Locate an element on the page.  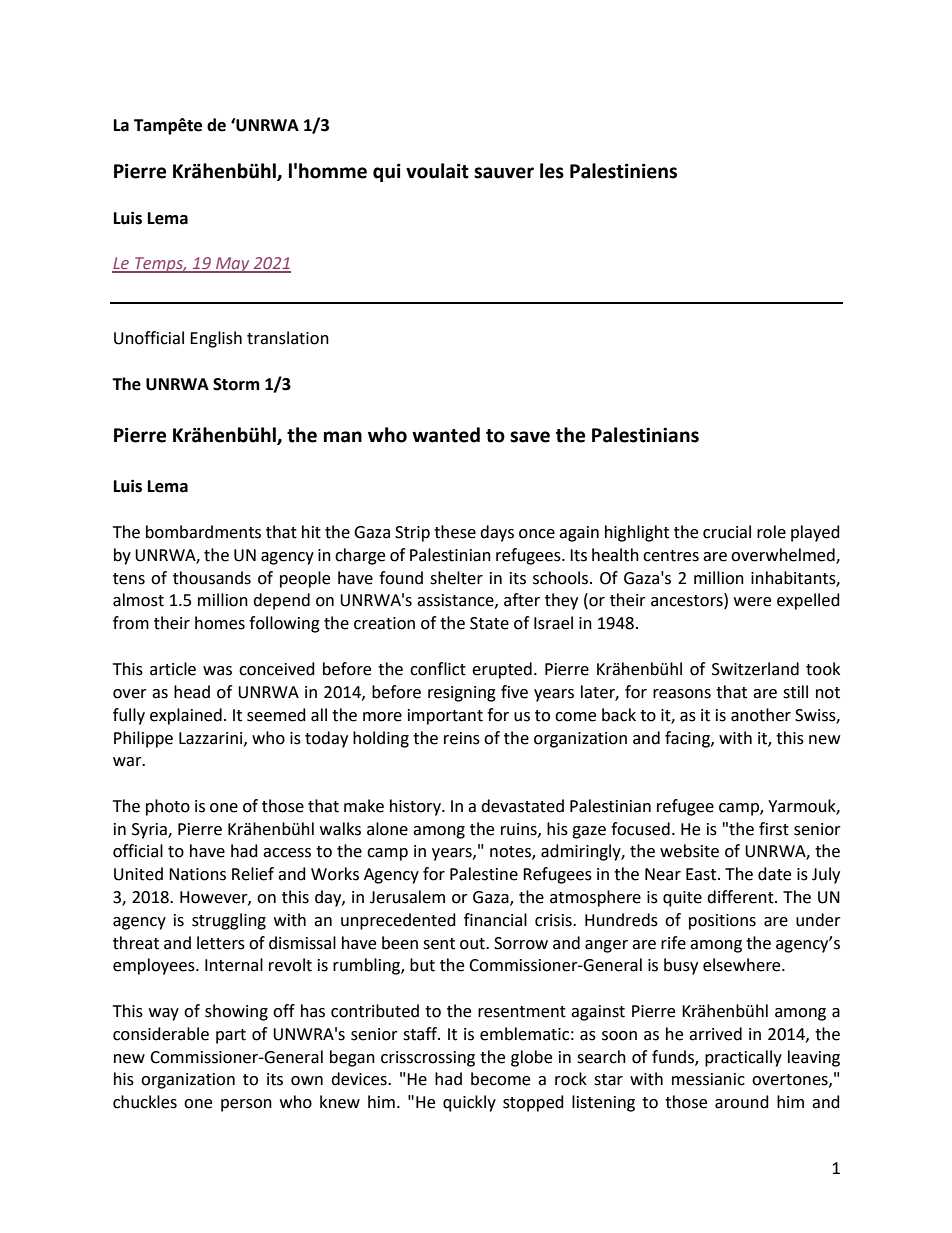
head is located at coordinates (192, 692).
